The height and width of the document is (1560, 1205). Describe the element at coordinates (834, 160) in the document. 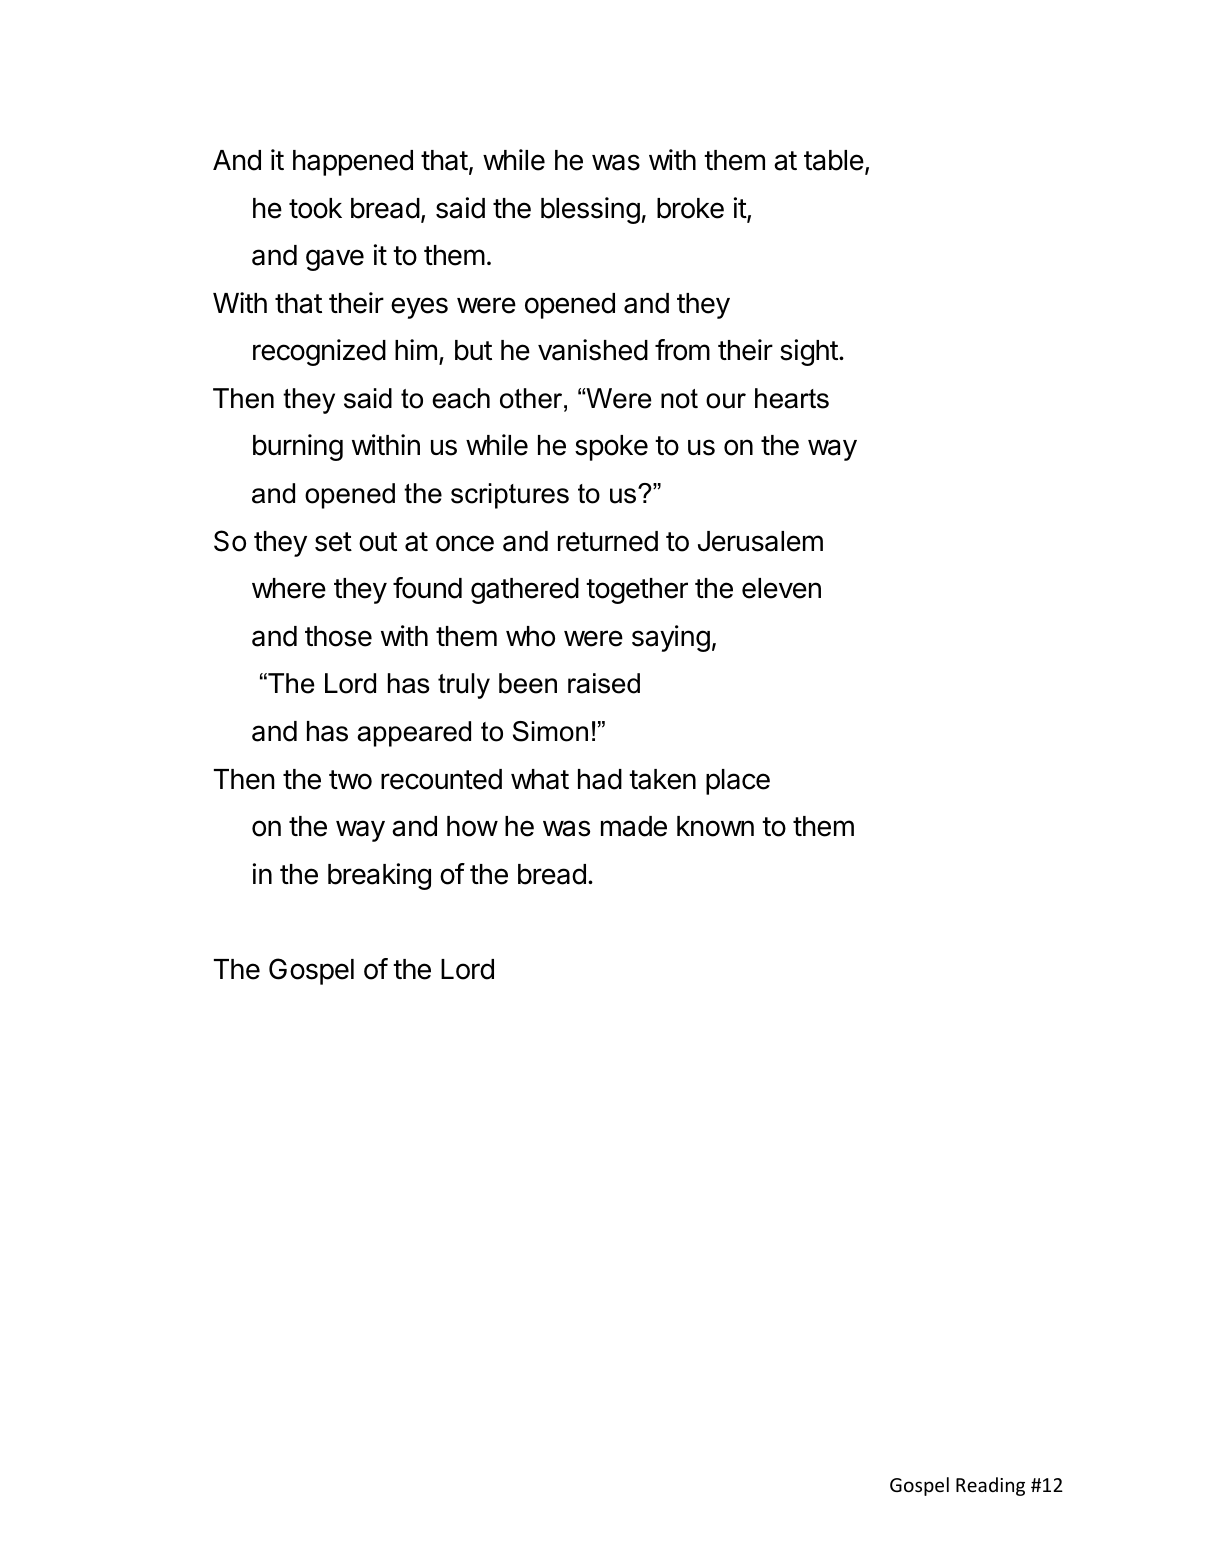

I see `table` at that location.
